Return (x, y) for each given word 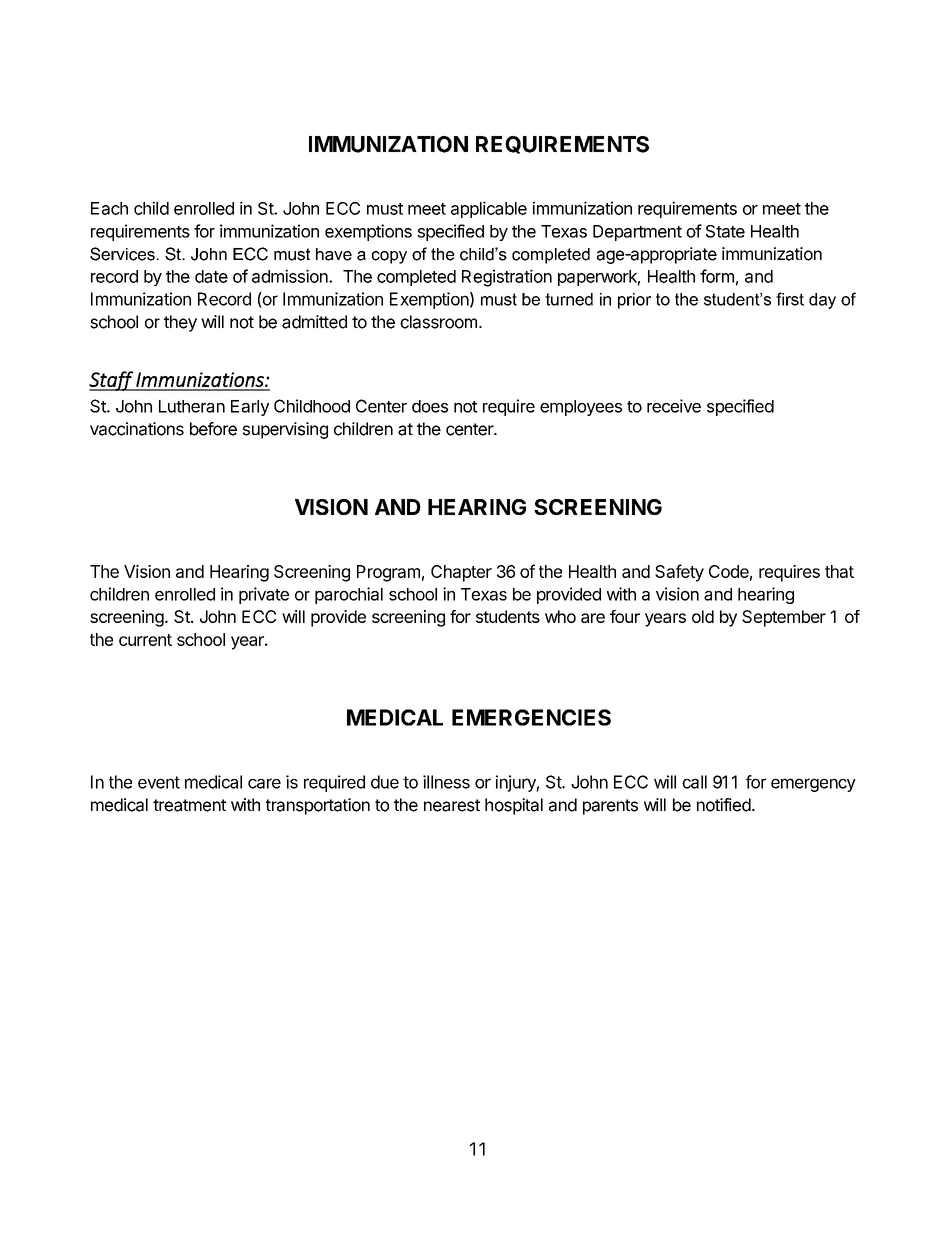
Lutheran (192, 406)
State (725, 231)
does (430, 406)
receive (674, 406)
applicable (489, 209)
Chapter (461, 573)
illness (446, 782)
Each (109, 208)
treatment (189, 805)
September (784, 618)
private (264, 595)
